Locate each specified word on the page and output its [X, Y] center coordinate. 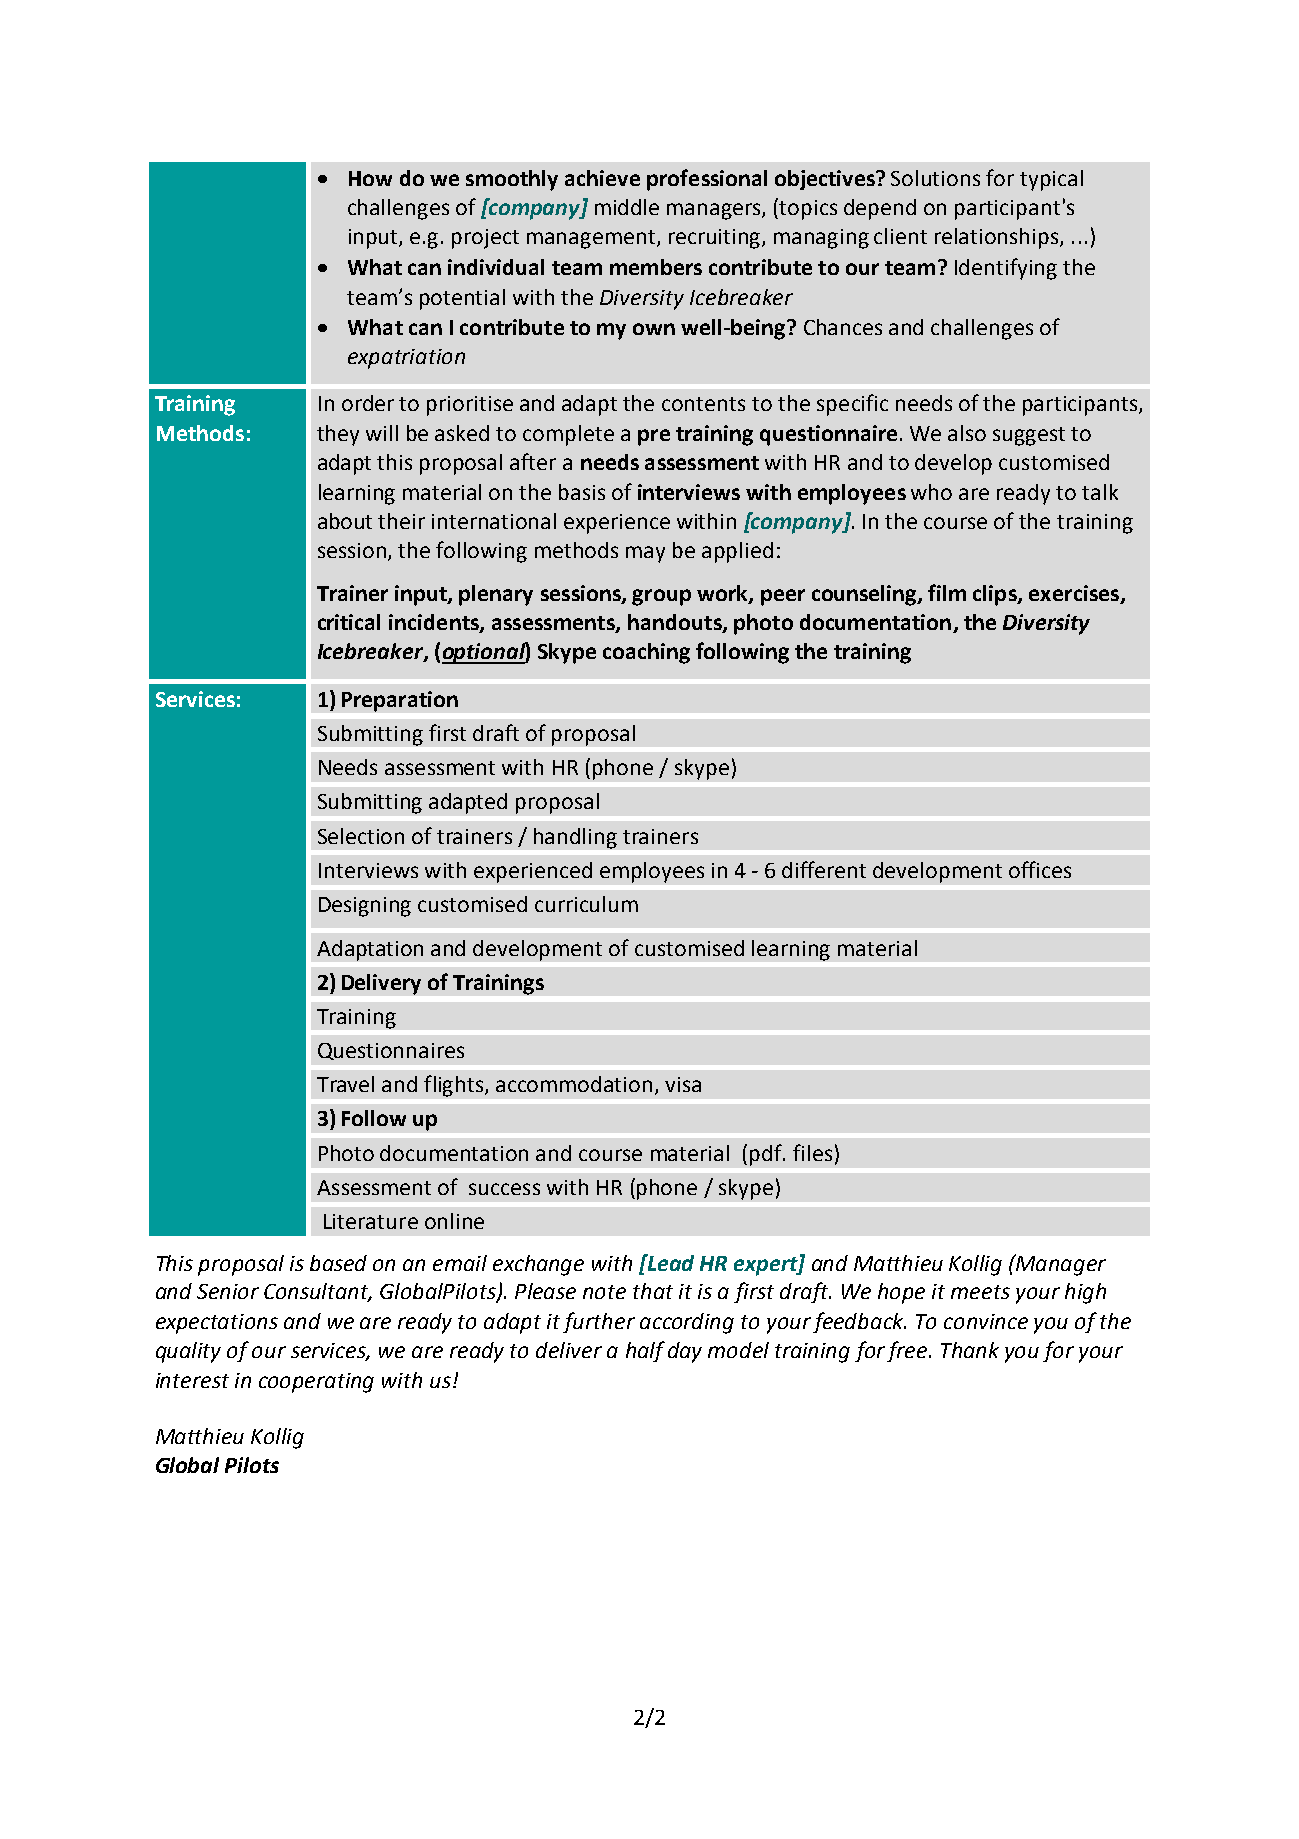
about [345, 521]
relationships [998, 238]
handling [575, 838]
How [370, 178]
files [812, 1152]
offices [1040, 869]
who [931, 492]
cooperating [316, 1383]
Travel [345, 1084]
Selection [361, 836]
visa [683, 1084]
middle [627, 207]
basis [582, 492]
